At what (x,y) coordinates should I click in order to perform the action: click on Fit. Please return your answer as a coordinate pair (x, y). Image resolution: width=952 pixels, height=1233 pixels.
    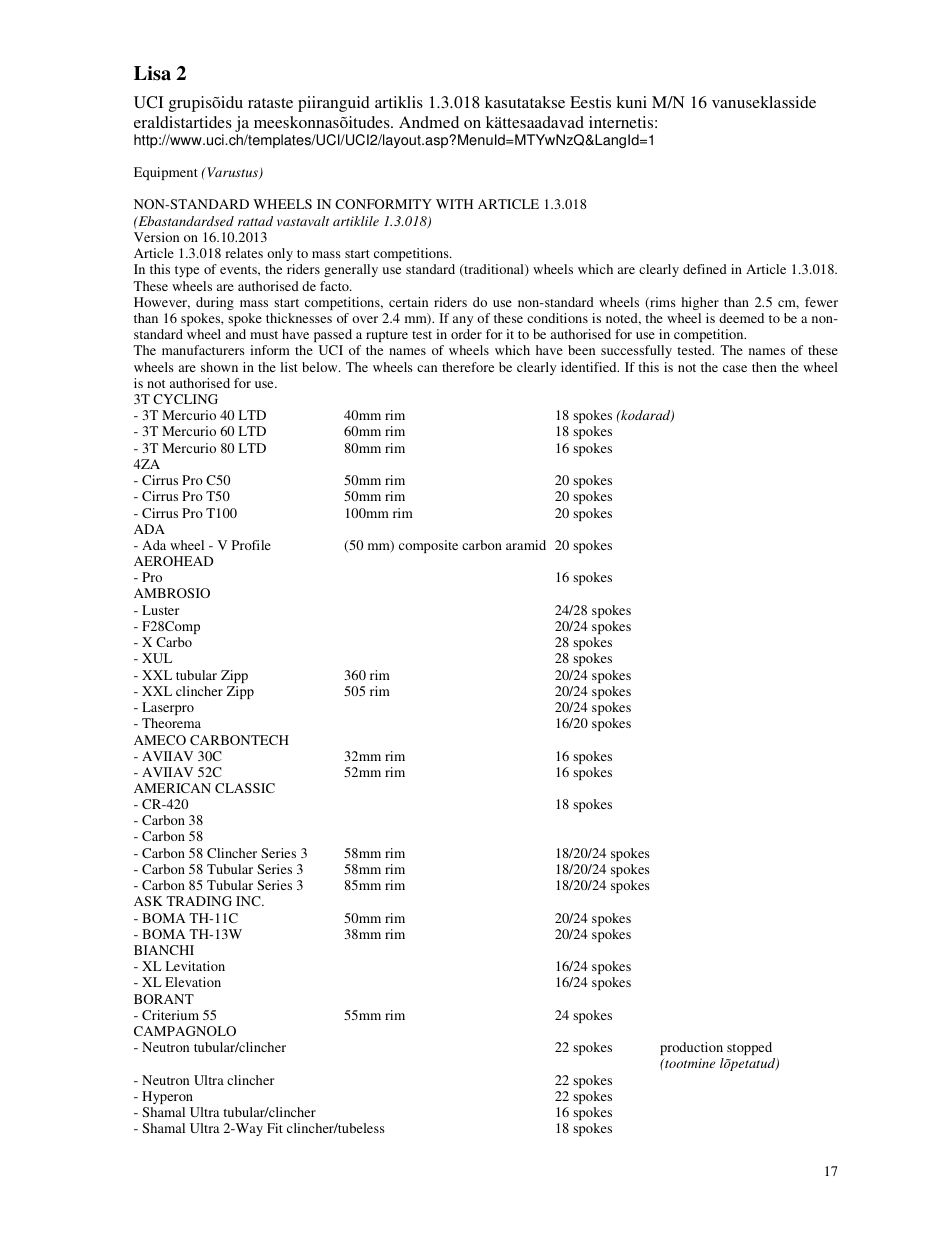
    Looking at the image, I should click on (275, 1128).
